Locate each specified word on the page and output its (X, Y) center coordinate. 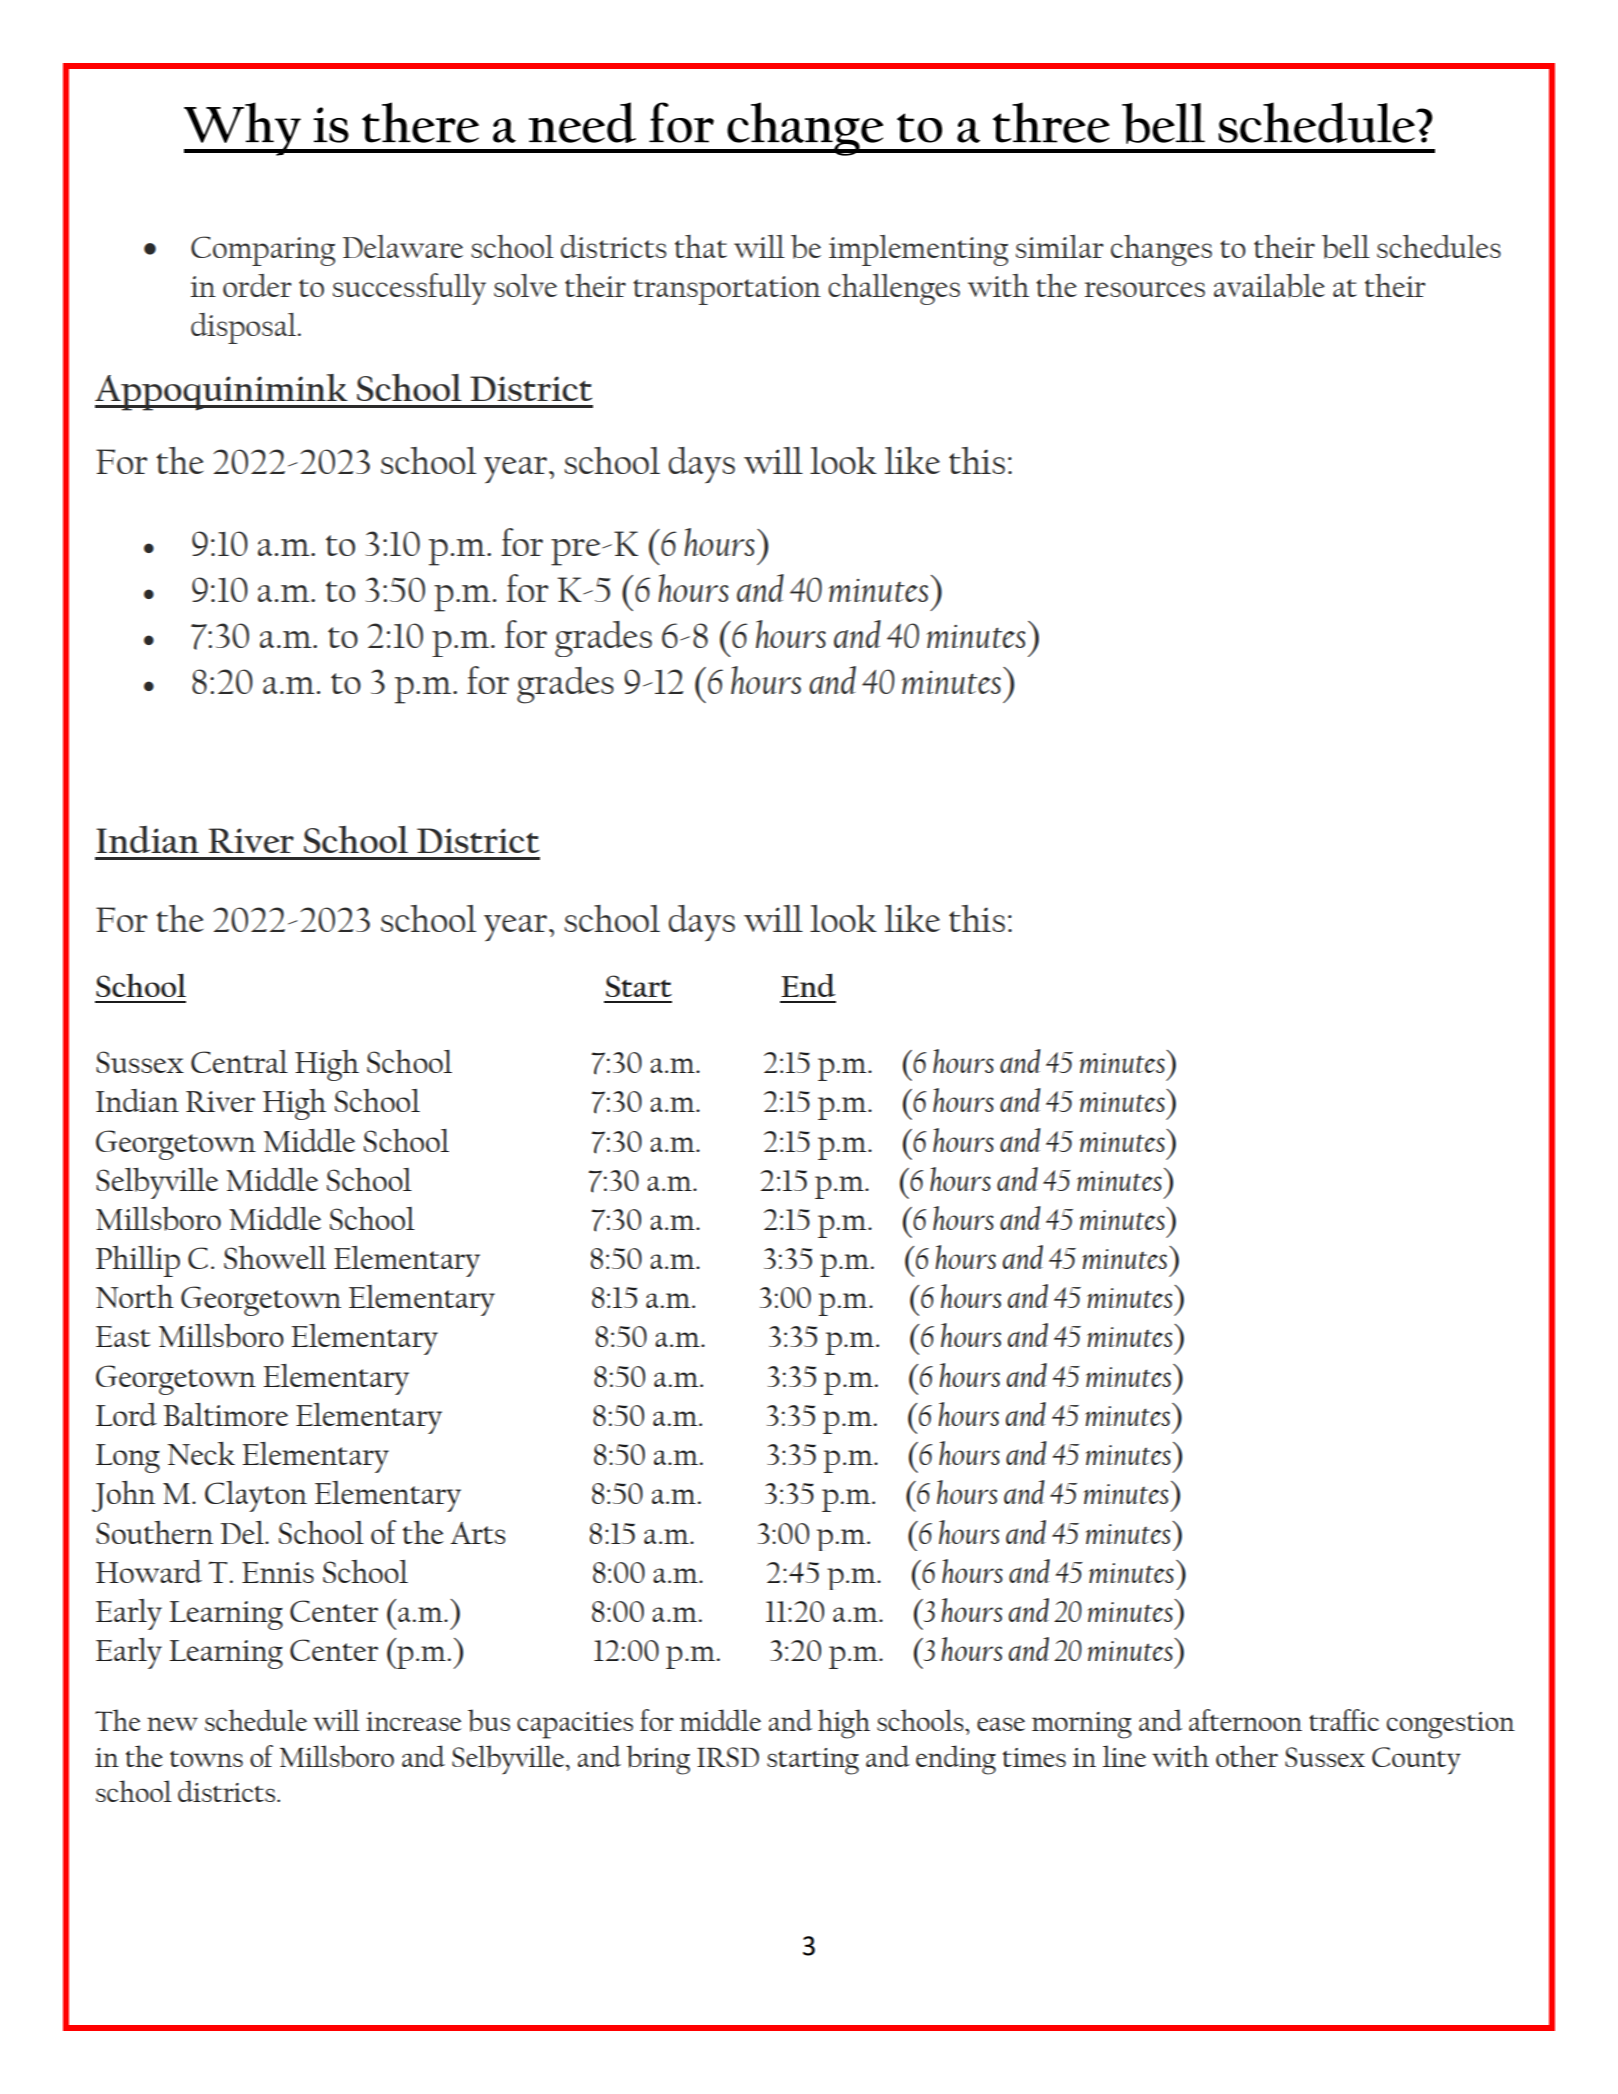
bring (658, 1760)
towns (206, 1759)
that (701, 246)
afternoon (1245, 1720)
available (1269, 286)
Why (243, 129)
